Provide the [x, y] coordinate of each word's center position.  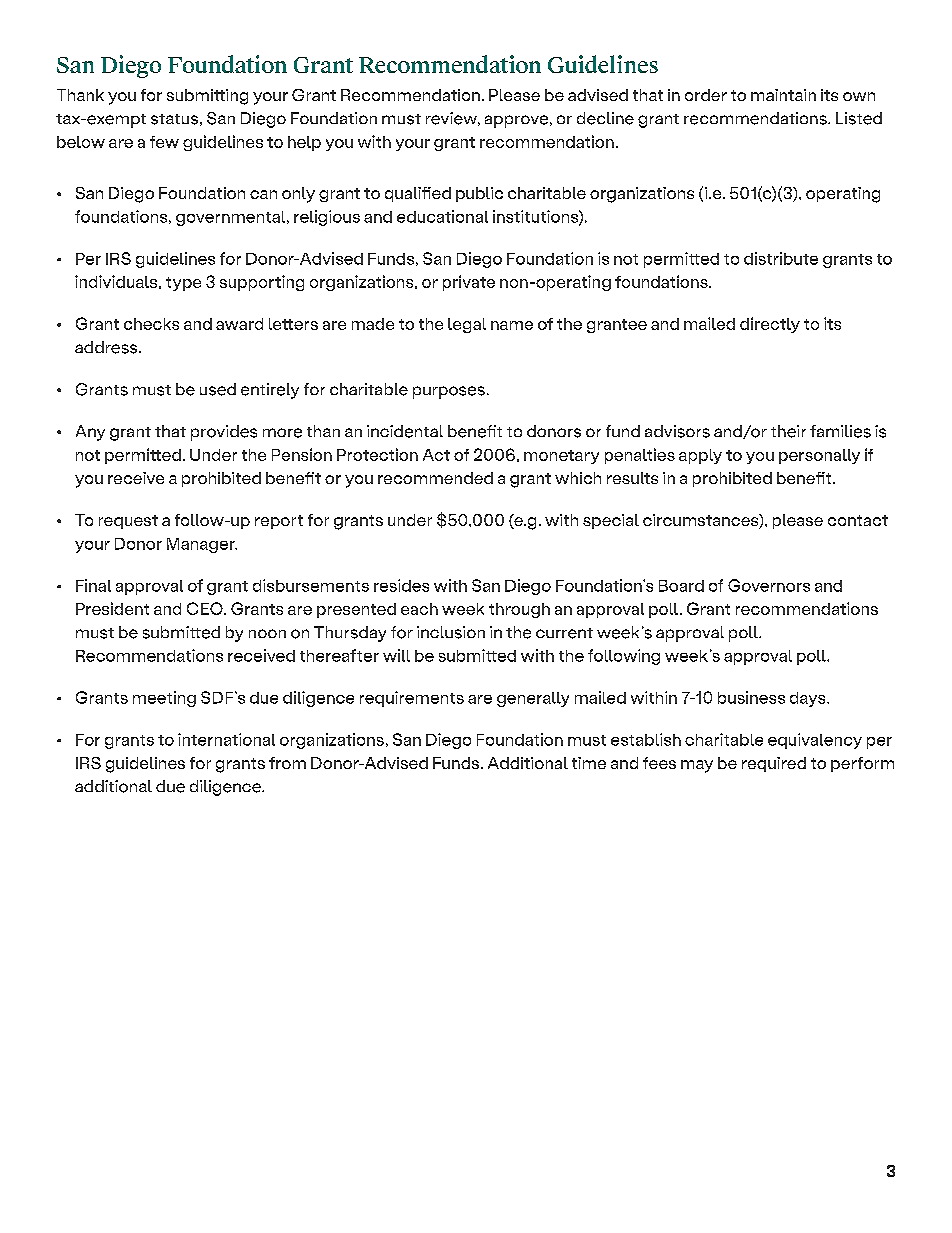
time [589, 763]
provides [224, 433]
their [788, 431]
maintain [783, 95]
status [174, 119]
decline [605, 118]
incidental [405, 431]
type [183, 284]
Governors [769, 585]
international [226, 739]
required [774, 764]
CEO [206, 608]
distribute [781, 258]
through [519, 610]
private [469, 283]
